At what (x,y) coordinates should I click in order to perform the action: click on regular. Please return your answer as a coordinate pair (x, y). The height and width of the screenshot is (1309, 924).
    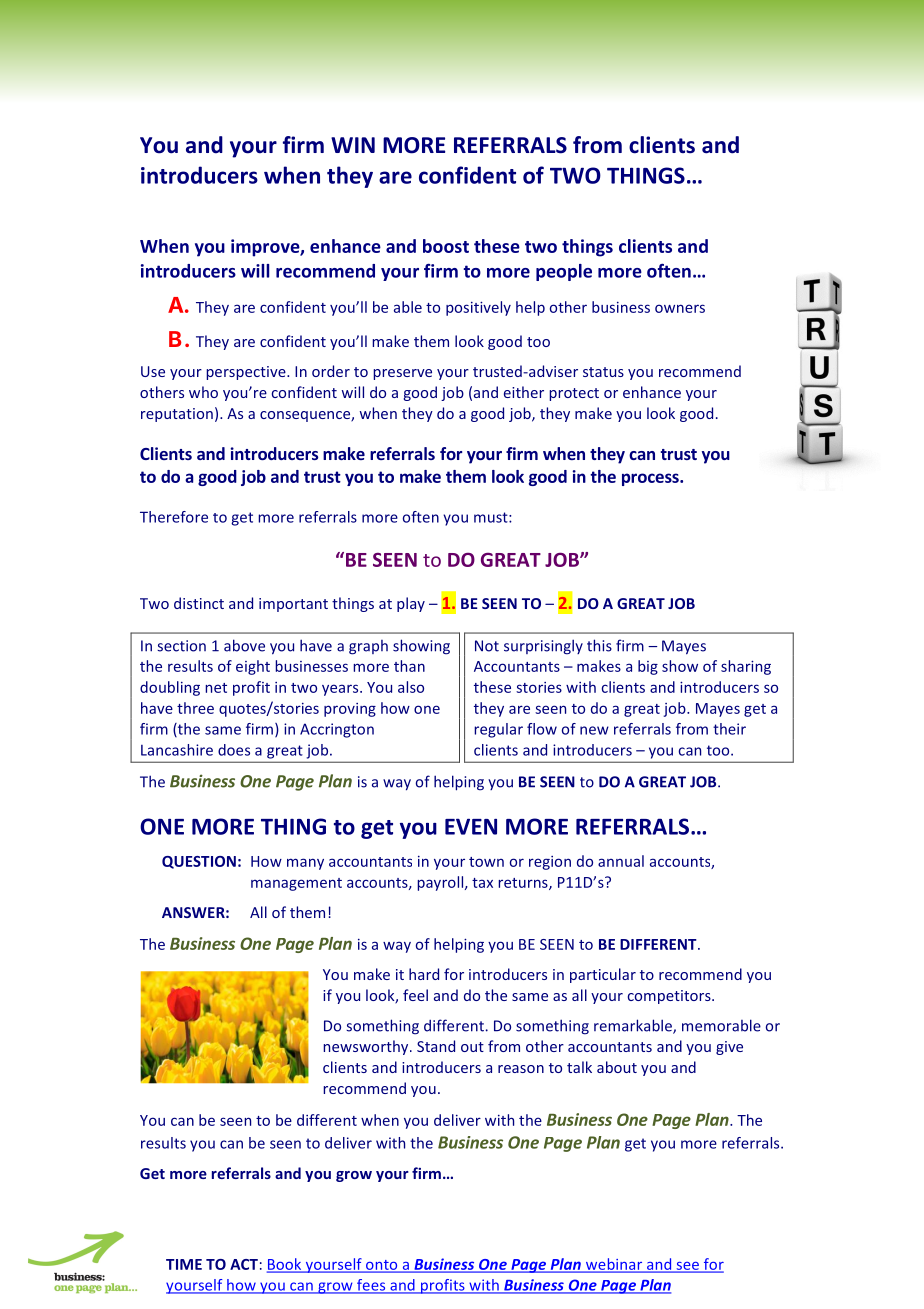
    Looking at the image, I should click on (498, 730).
